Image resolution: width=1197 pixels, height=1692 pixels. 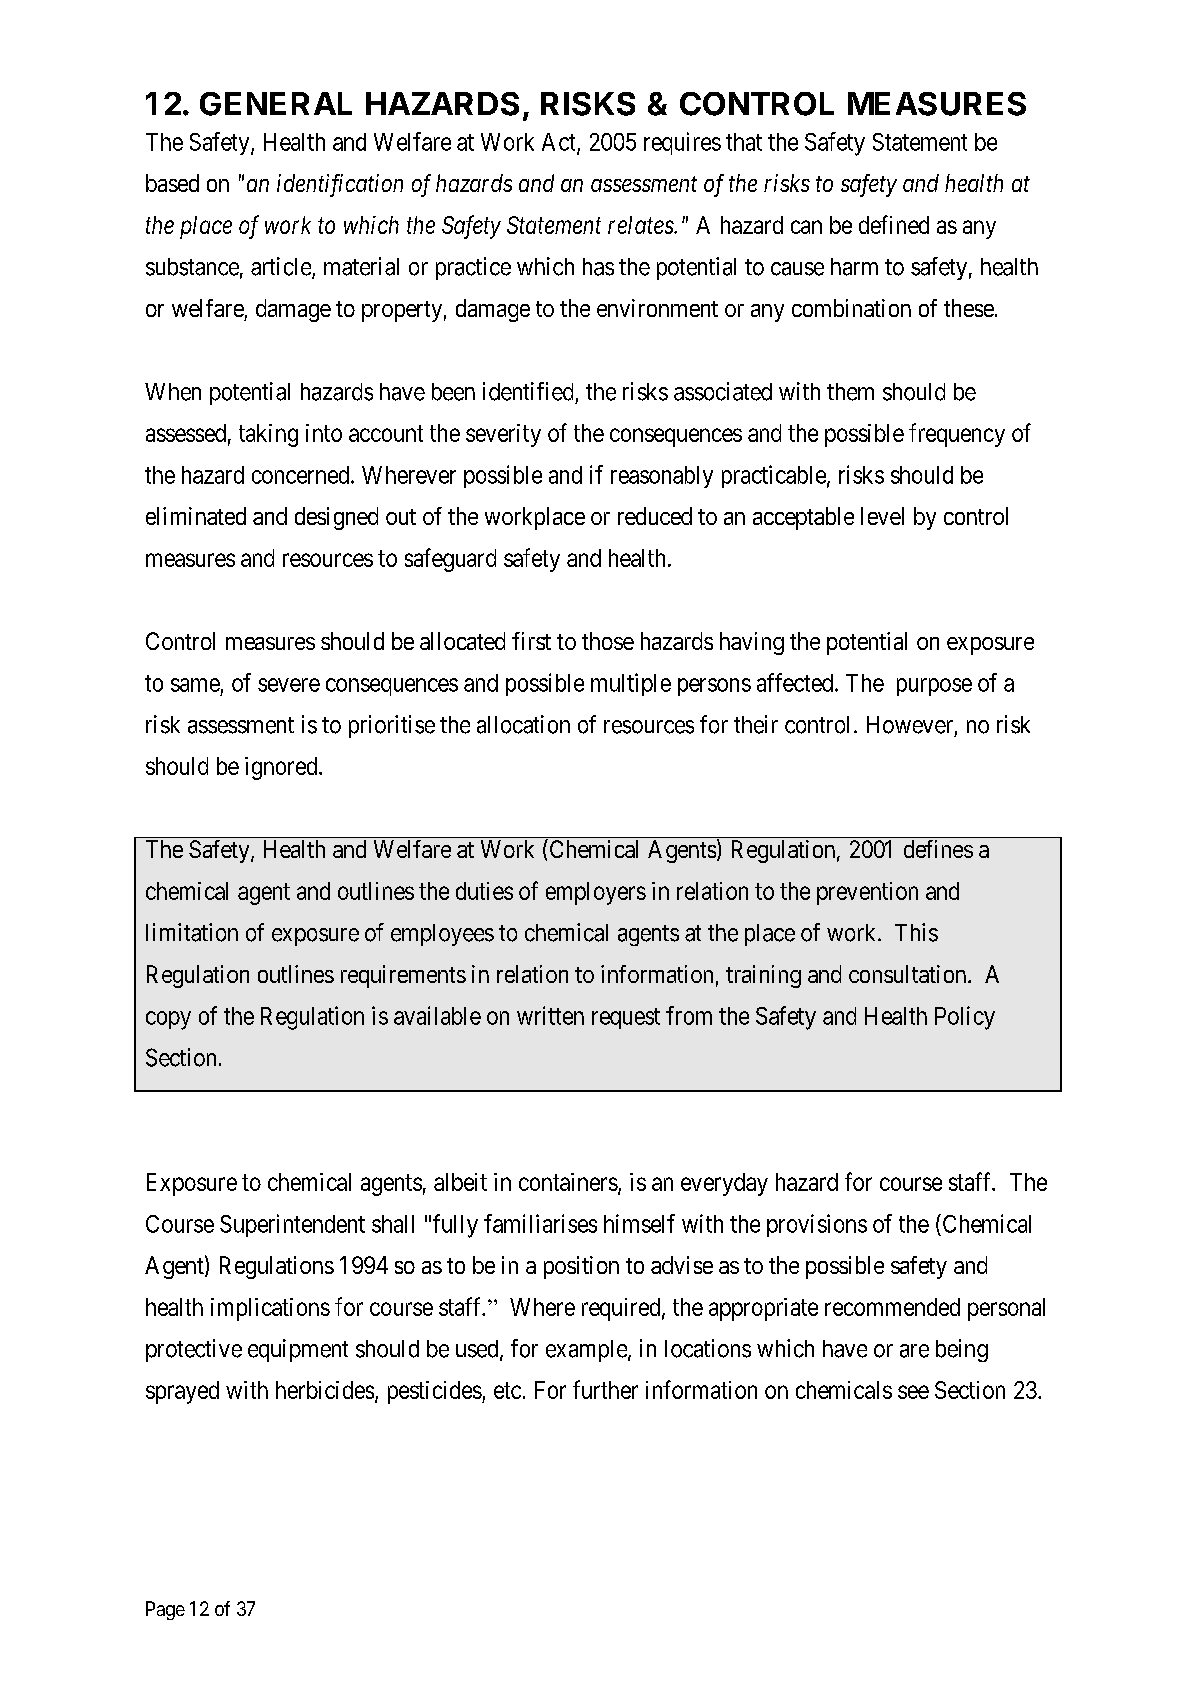 What do you see at coordinates (302, 475) in the page?
I see `concerned` at bounding box center [302, 475].
